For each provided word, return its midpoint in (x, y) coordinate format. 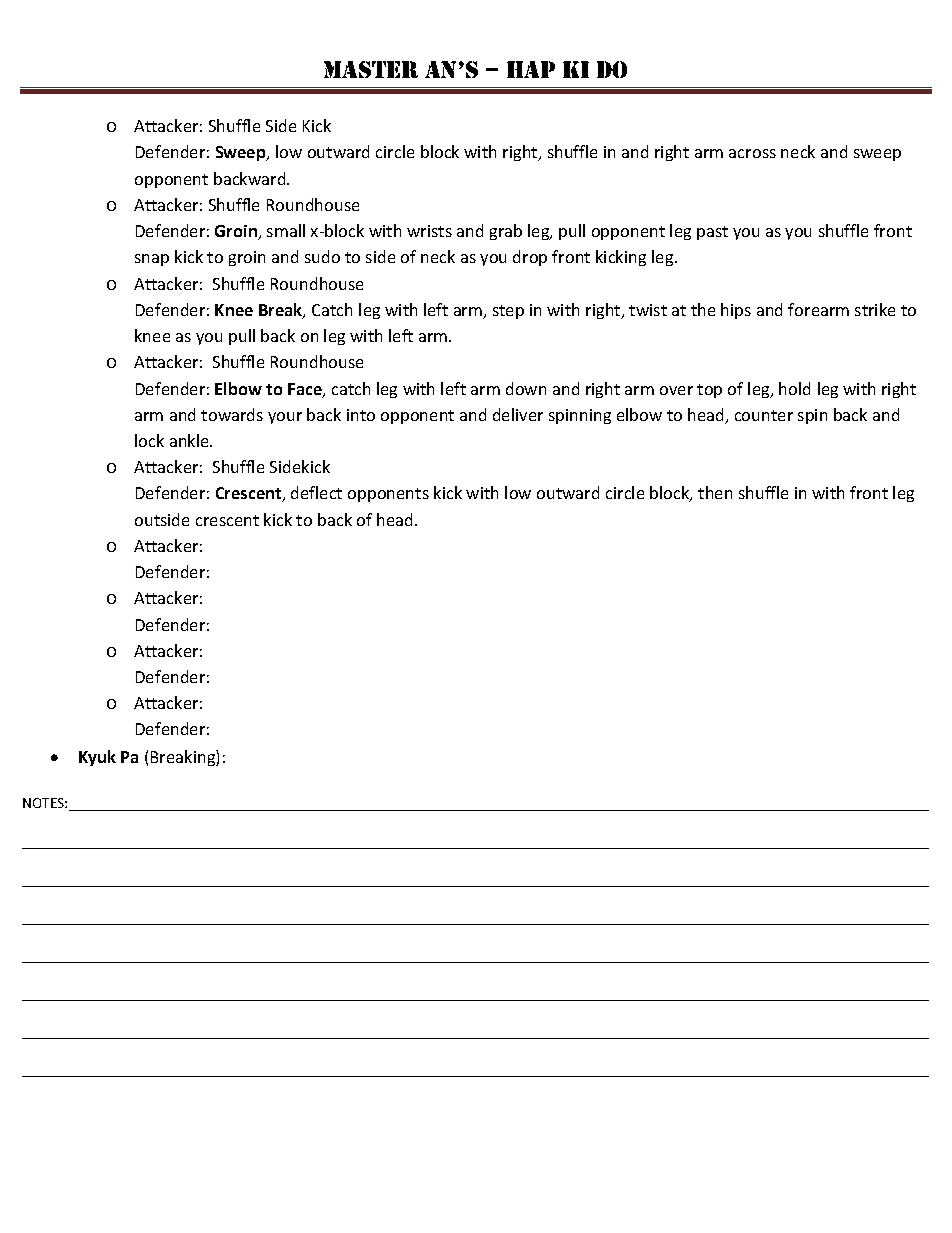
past (712, 233)
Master (371, 69)
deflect (316, 492)
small (286, 230)
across (752, 153)
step (508, 312)
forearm (818, 309)
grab (506, 232)
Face (306, 390)
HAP (531, 69)
